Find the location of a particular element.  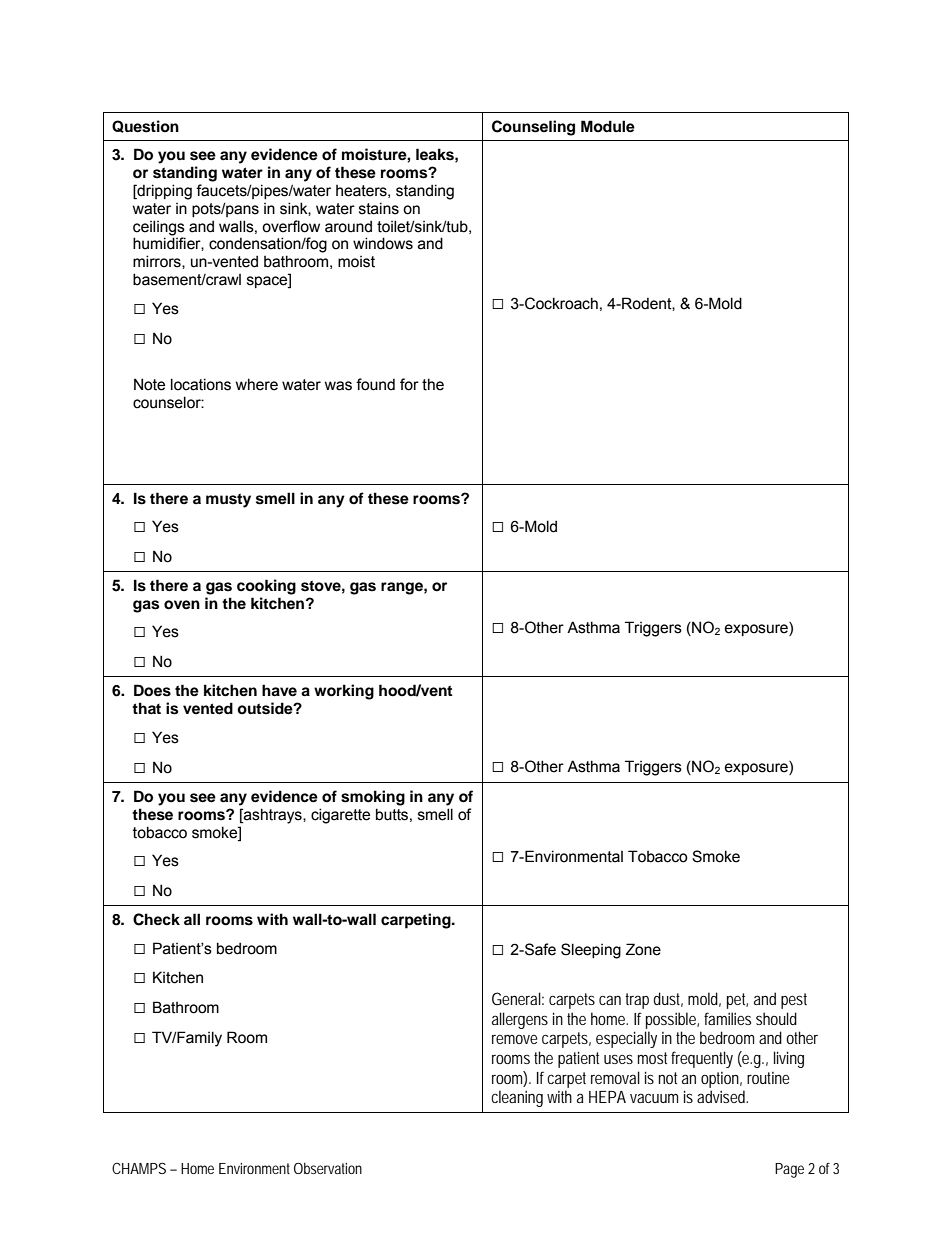

musty is located at coordinates (228, 500).
